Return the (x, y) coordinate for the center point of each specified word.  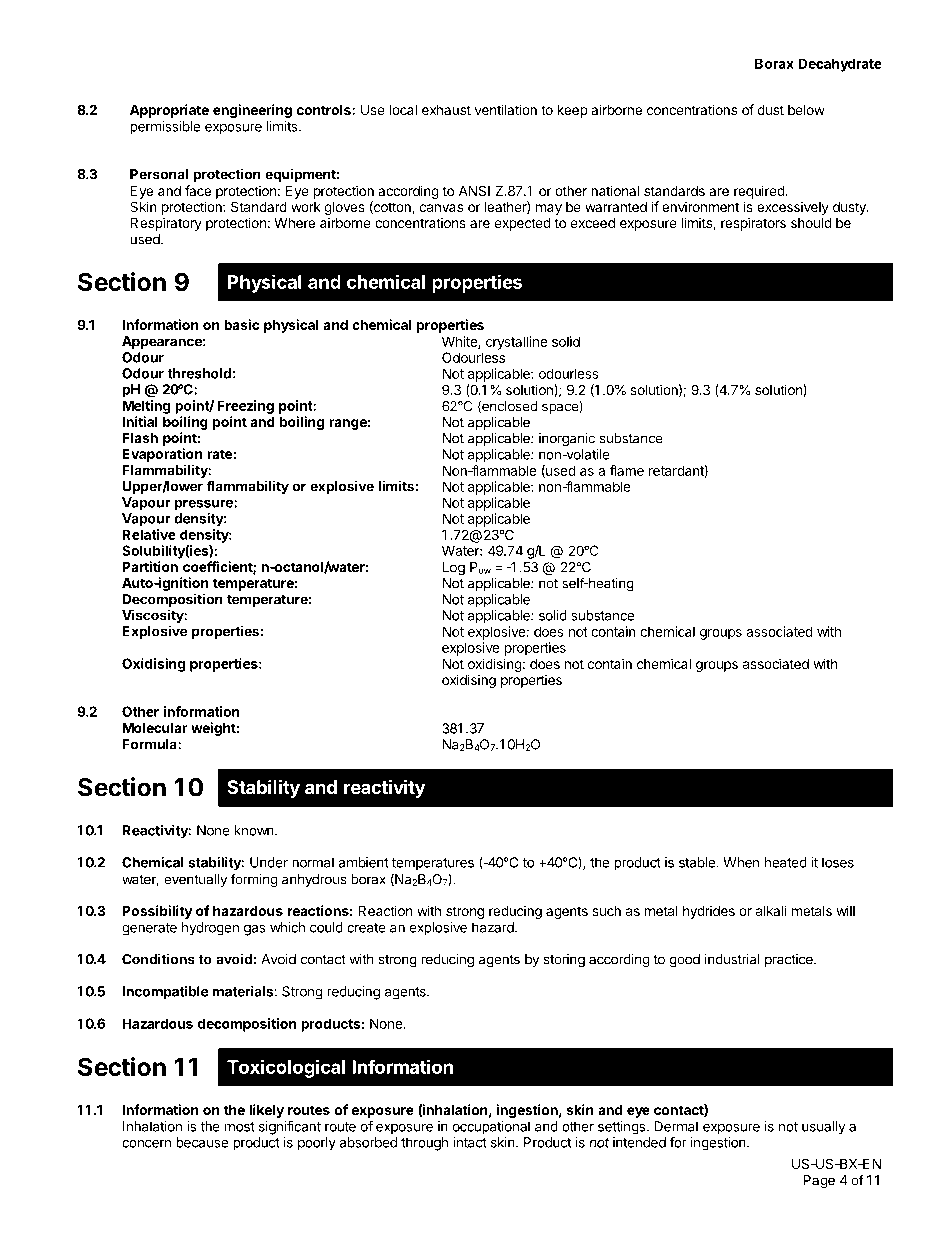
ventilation (506, 109)
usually (824, 1128)
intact (470, 1142)
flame (627, 470)
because (202, 1142)
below (806, 109)
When (741, 862)
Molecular (155, 727)
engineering (252, 111)
